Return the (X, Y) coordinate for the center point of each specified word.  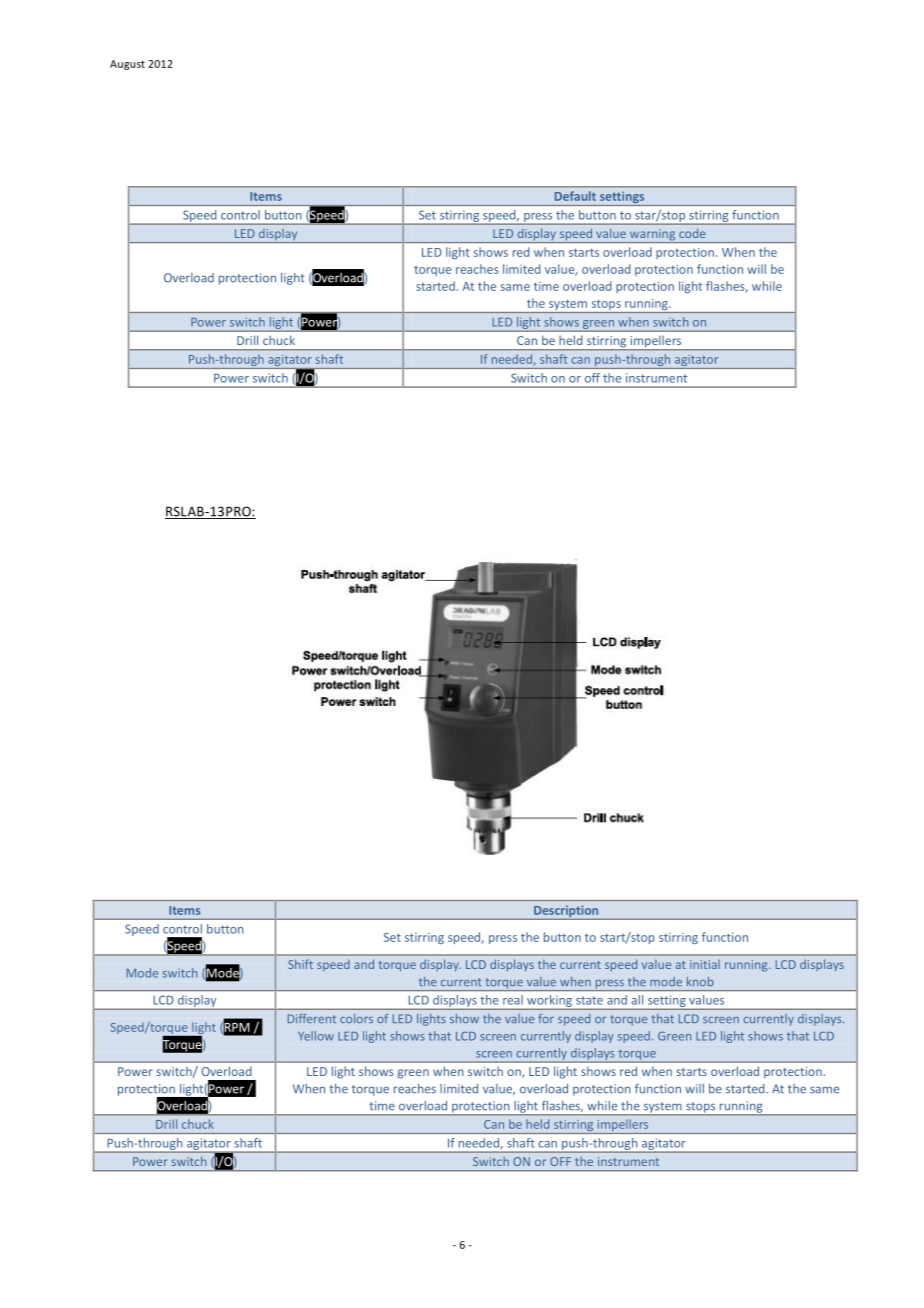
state (589, 1000)
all (637, 1000)
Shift (300, 964)
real (513, 1000)
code (692, 233)
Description (566, 912)
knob (700, 981)
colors (356, 1018)
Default (575, 196)
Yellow (316, 1036)
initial (705, 964)
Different (312, 1018)
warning (652, 236)
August (127, 65)
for (546, 1018)
